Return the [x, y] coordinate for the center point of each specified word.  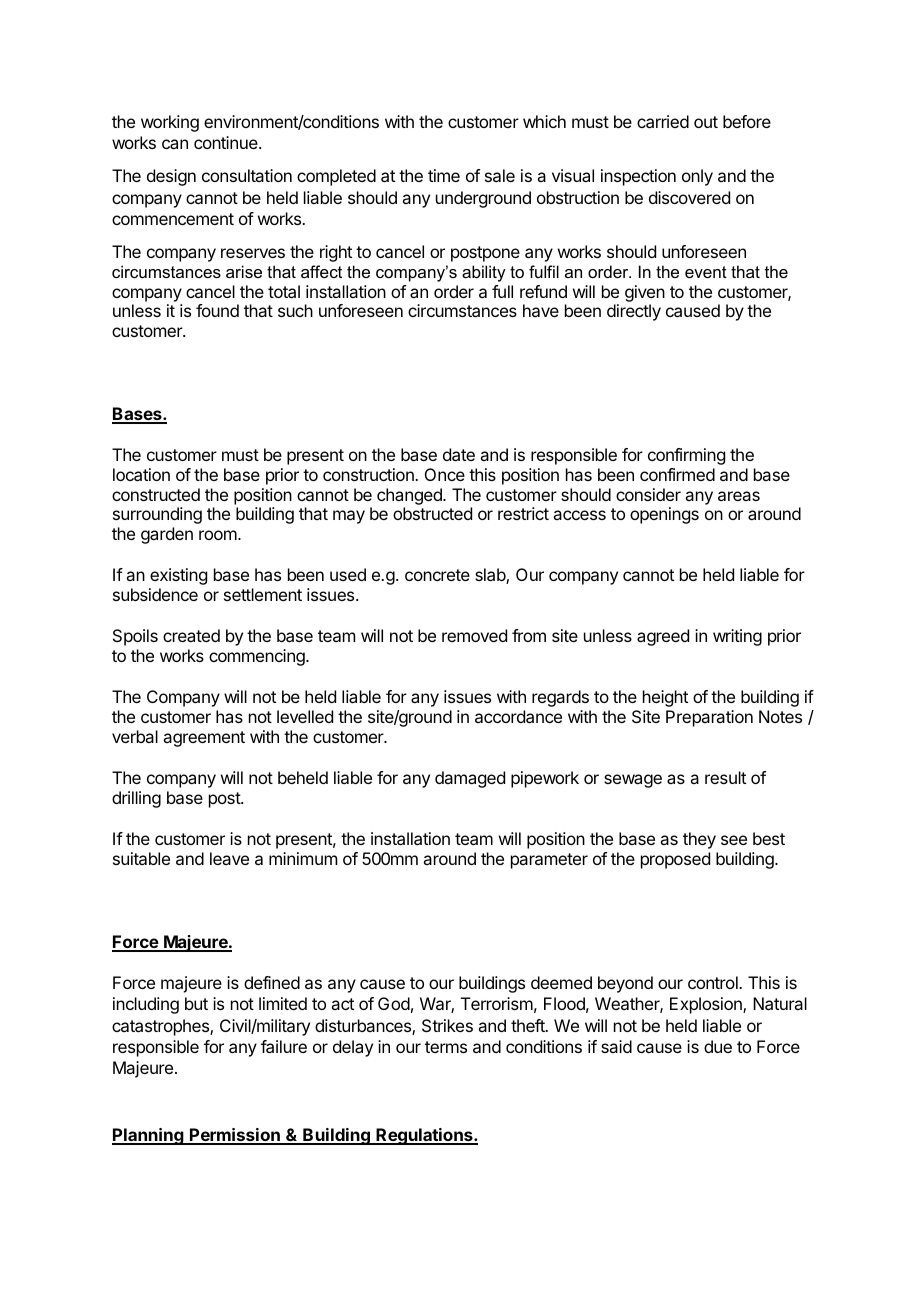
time [444, 175]
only [697, 177]
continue [227, 142]
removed [474, 635]
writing [737, 637]
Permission [235, 1136]
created [191, 635]
